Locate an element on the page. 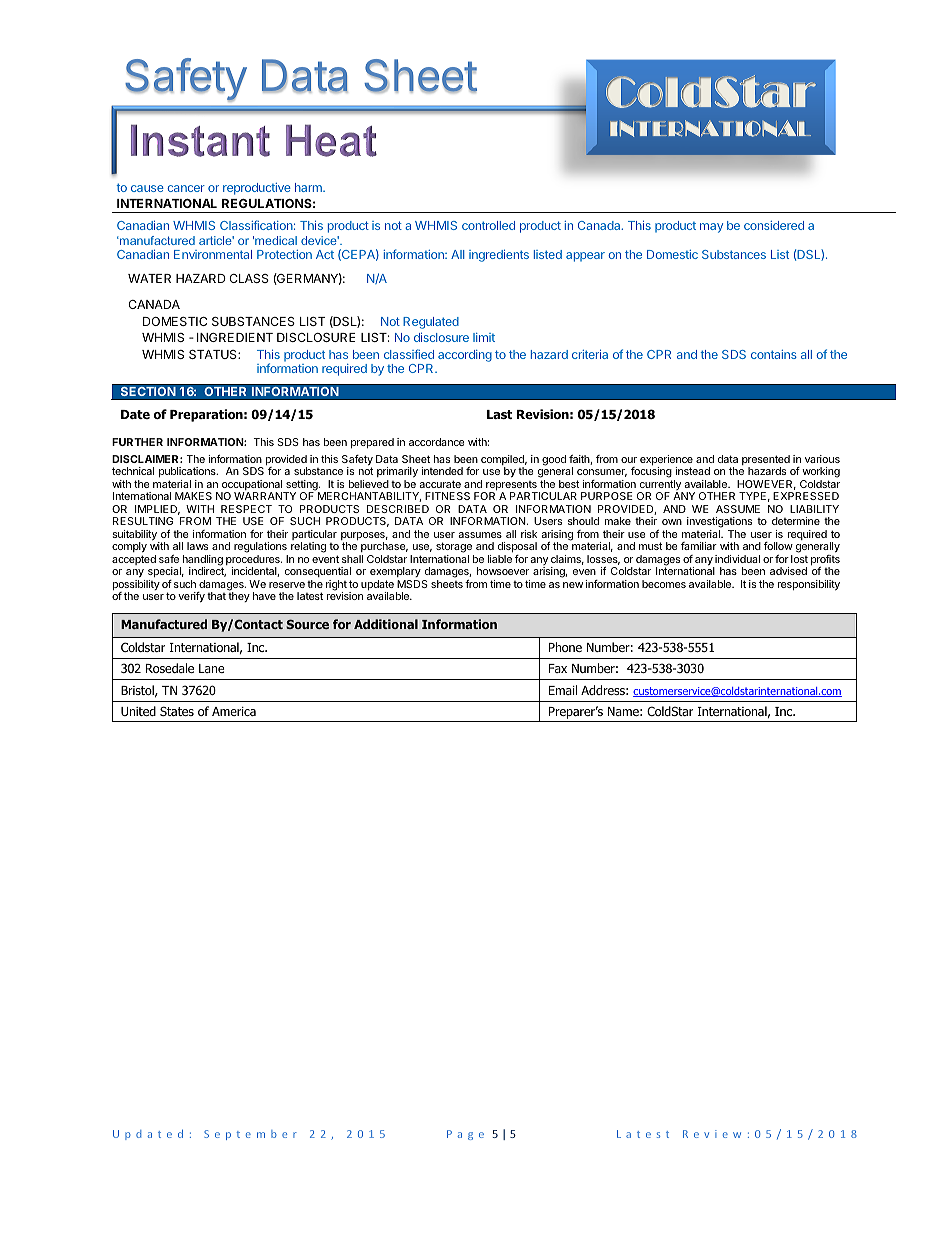 The width and height of the document is (952, 1233). America is located at coordinates (234, 711).
